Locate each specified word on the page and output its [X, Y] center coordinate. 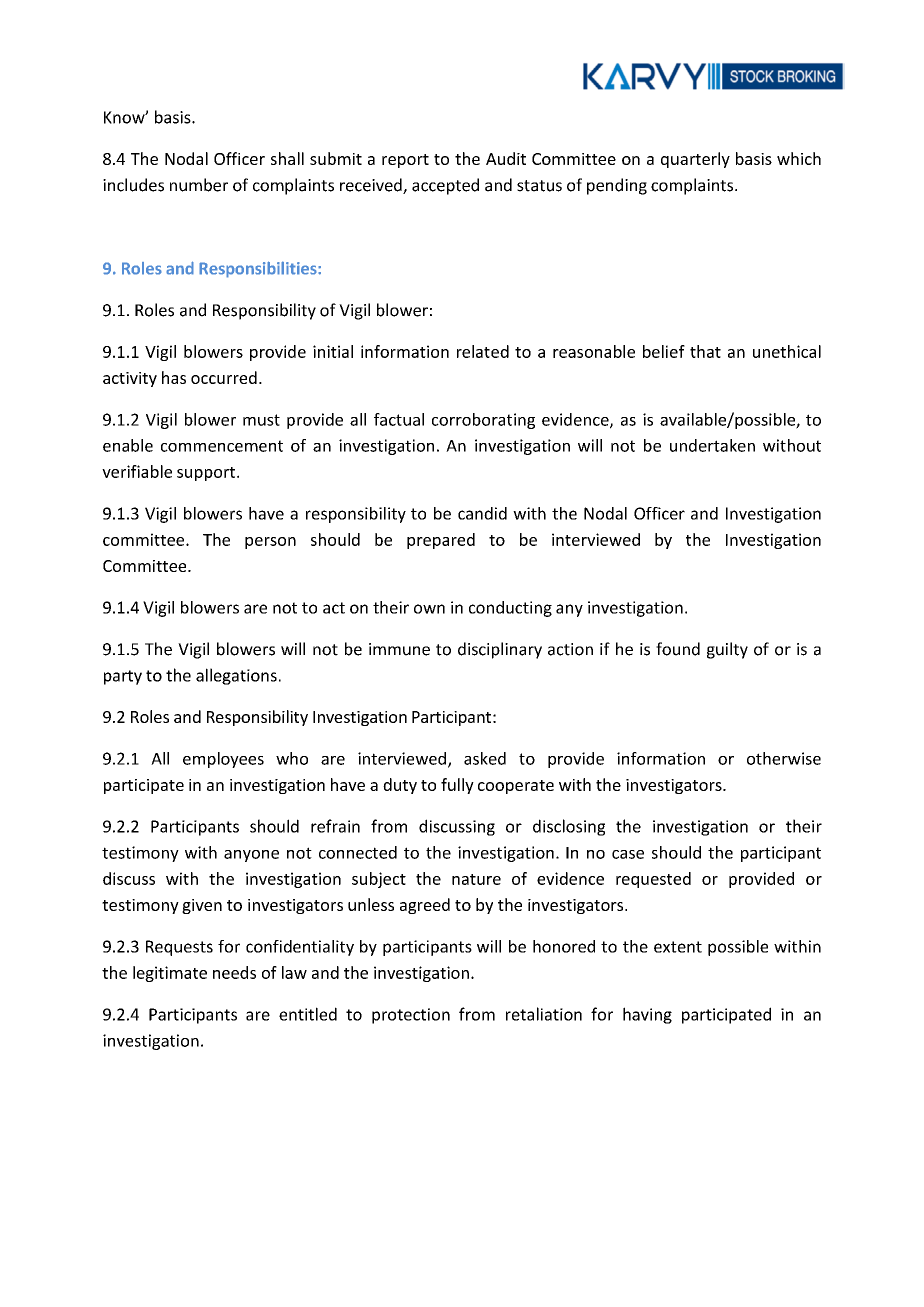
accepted [445, 186]
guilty [727, 650]
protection [411, 1016]
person [270, 543]
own [429, 609]
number [199, 185]
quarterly [695, 160]
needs [234, 972]
